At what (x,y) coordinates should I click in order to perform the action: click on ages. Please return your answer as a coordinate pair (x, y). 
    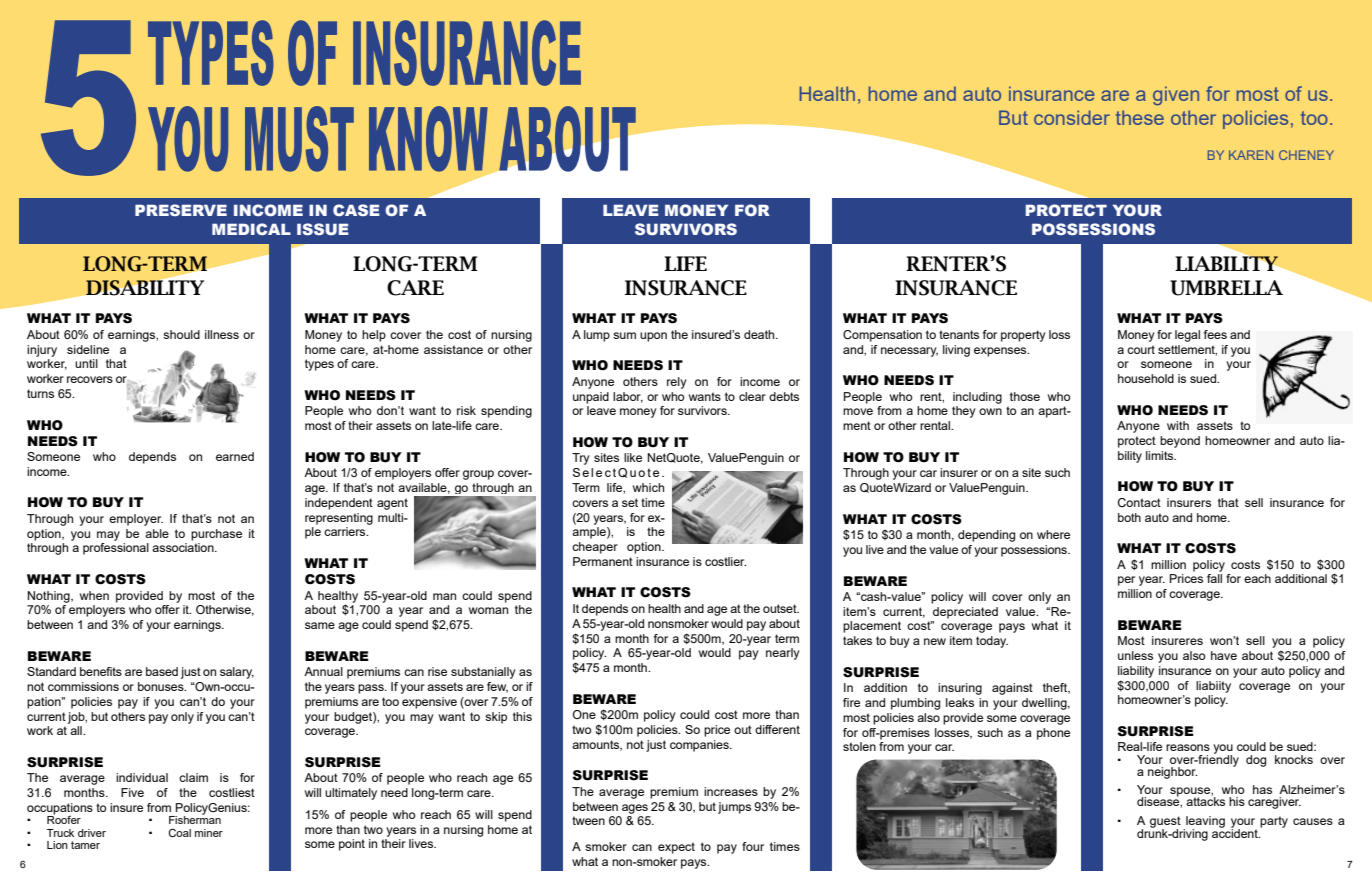
    Looking at the image, I should click on (635, 809).
